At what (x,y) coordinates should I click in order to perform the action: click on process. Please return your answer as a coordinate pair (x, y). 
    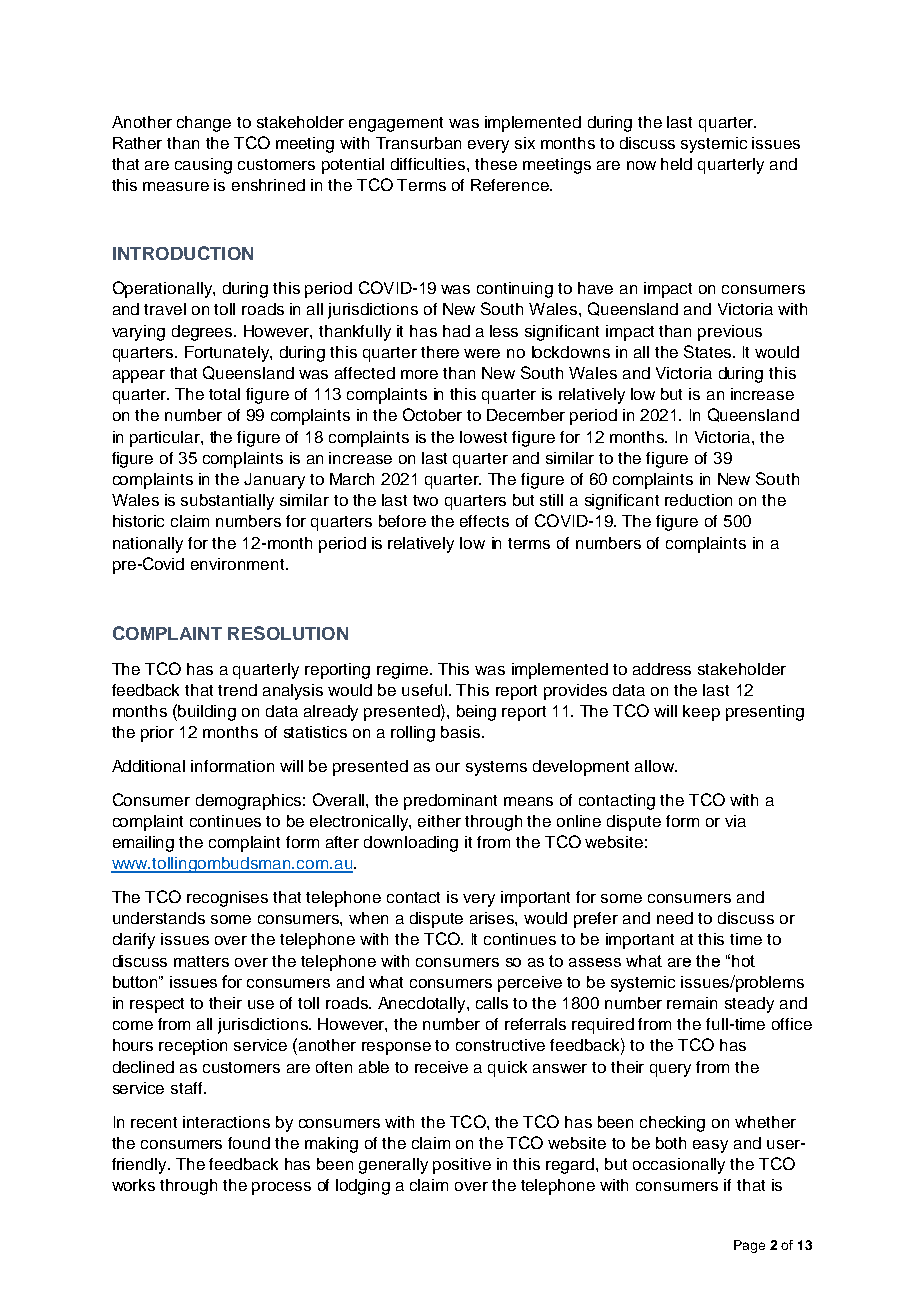
    Looking at the image, I should click on (281, 1188).
